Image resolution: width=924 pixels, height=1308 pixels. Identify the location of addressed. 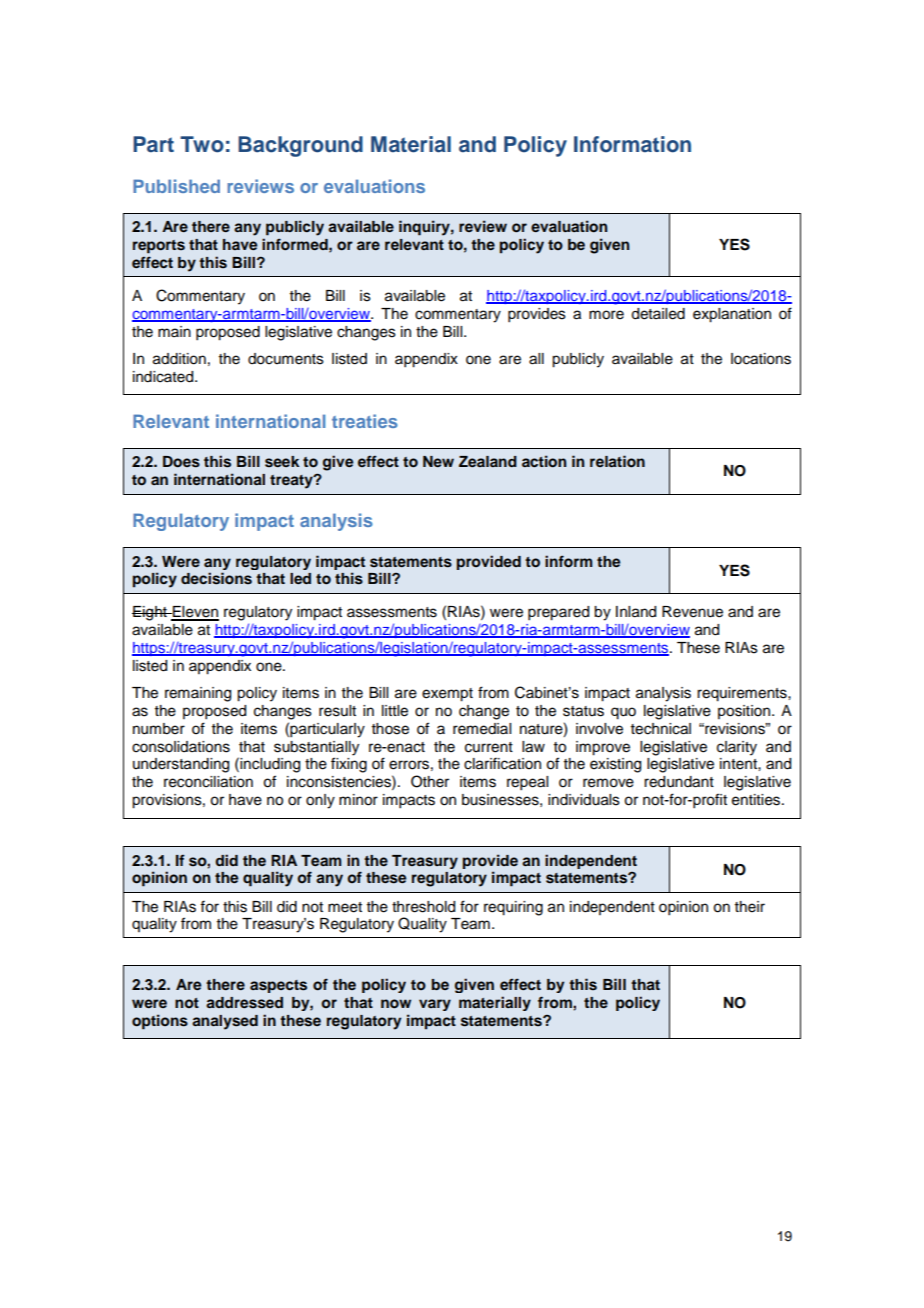
(244, 1003).
